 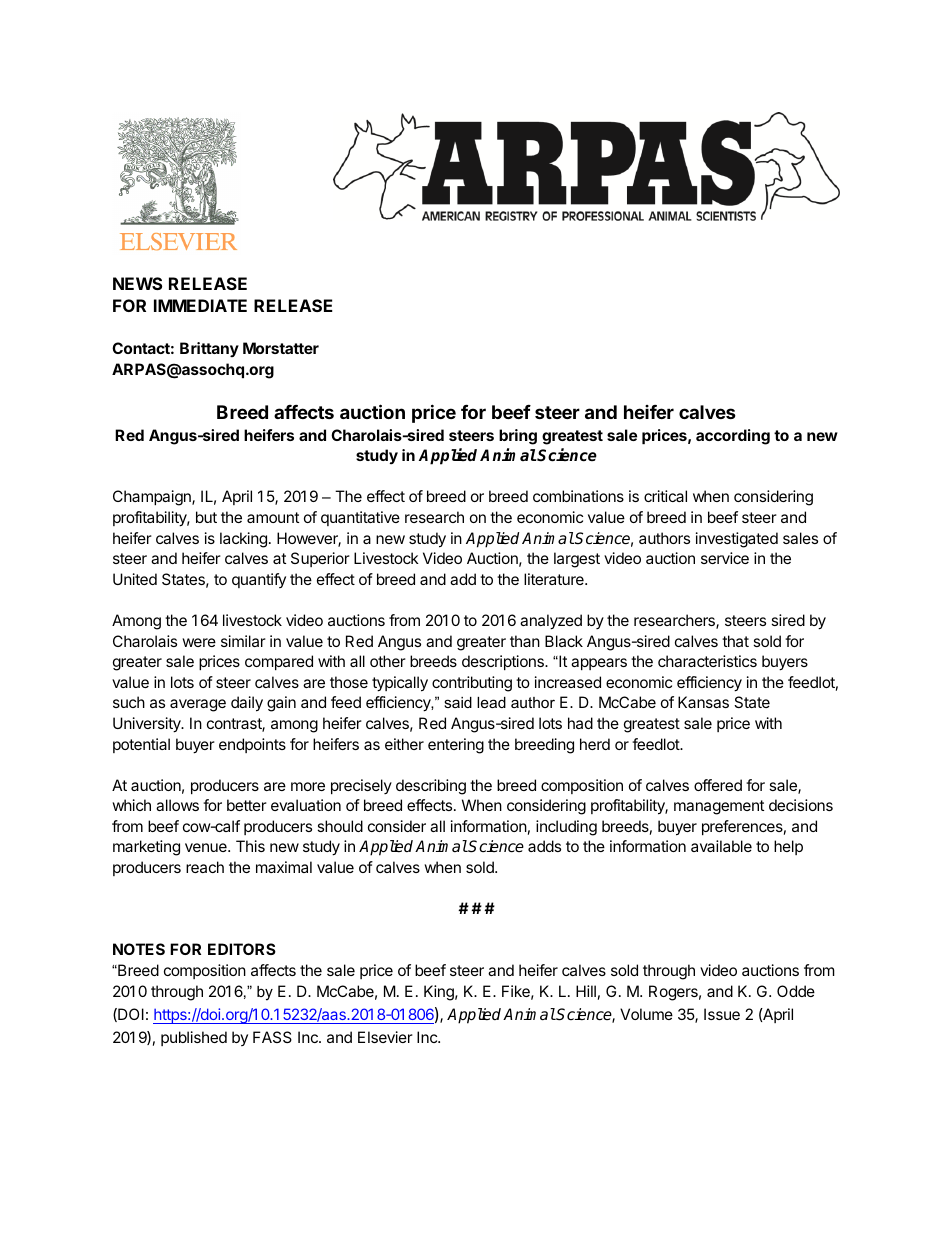 I want to click on Champaign, so click(x=153, y=498).
